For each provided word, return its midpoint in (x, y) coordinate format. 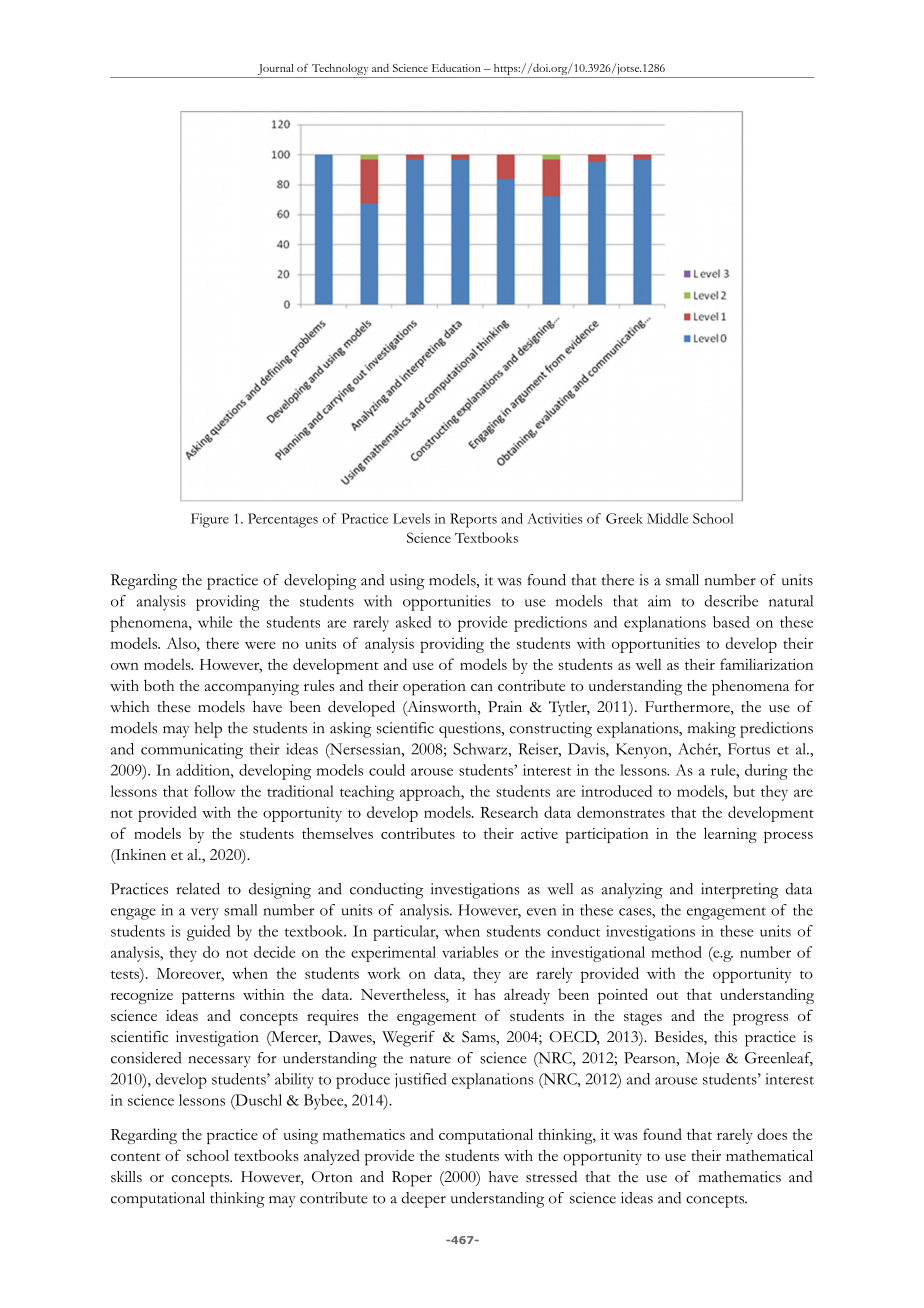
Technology (340, 71)
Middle (667, 518)
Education (456, 68)
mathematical (769, 1155)
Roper (412, 1179)
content (136, 1157)
